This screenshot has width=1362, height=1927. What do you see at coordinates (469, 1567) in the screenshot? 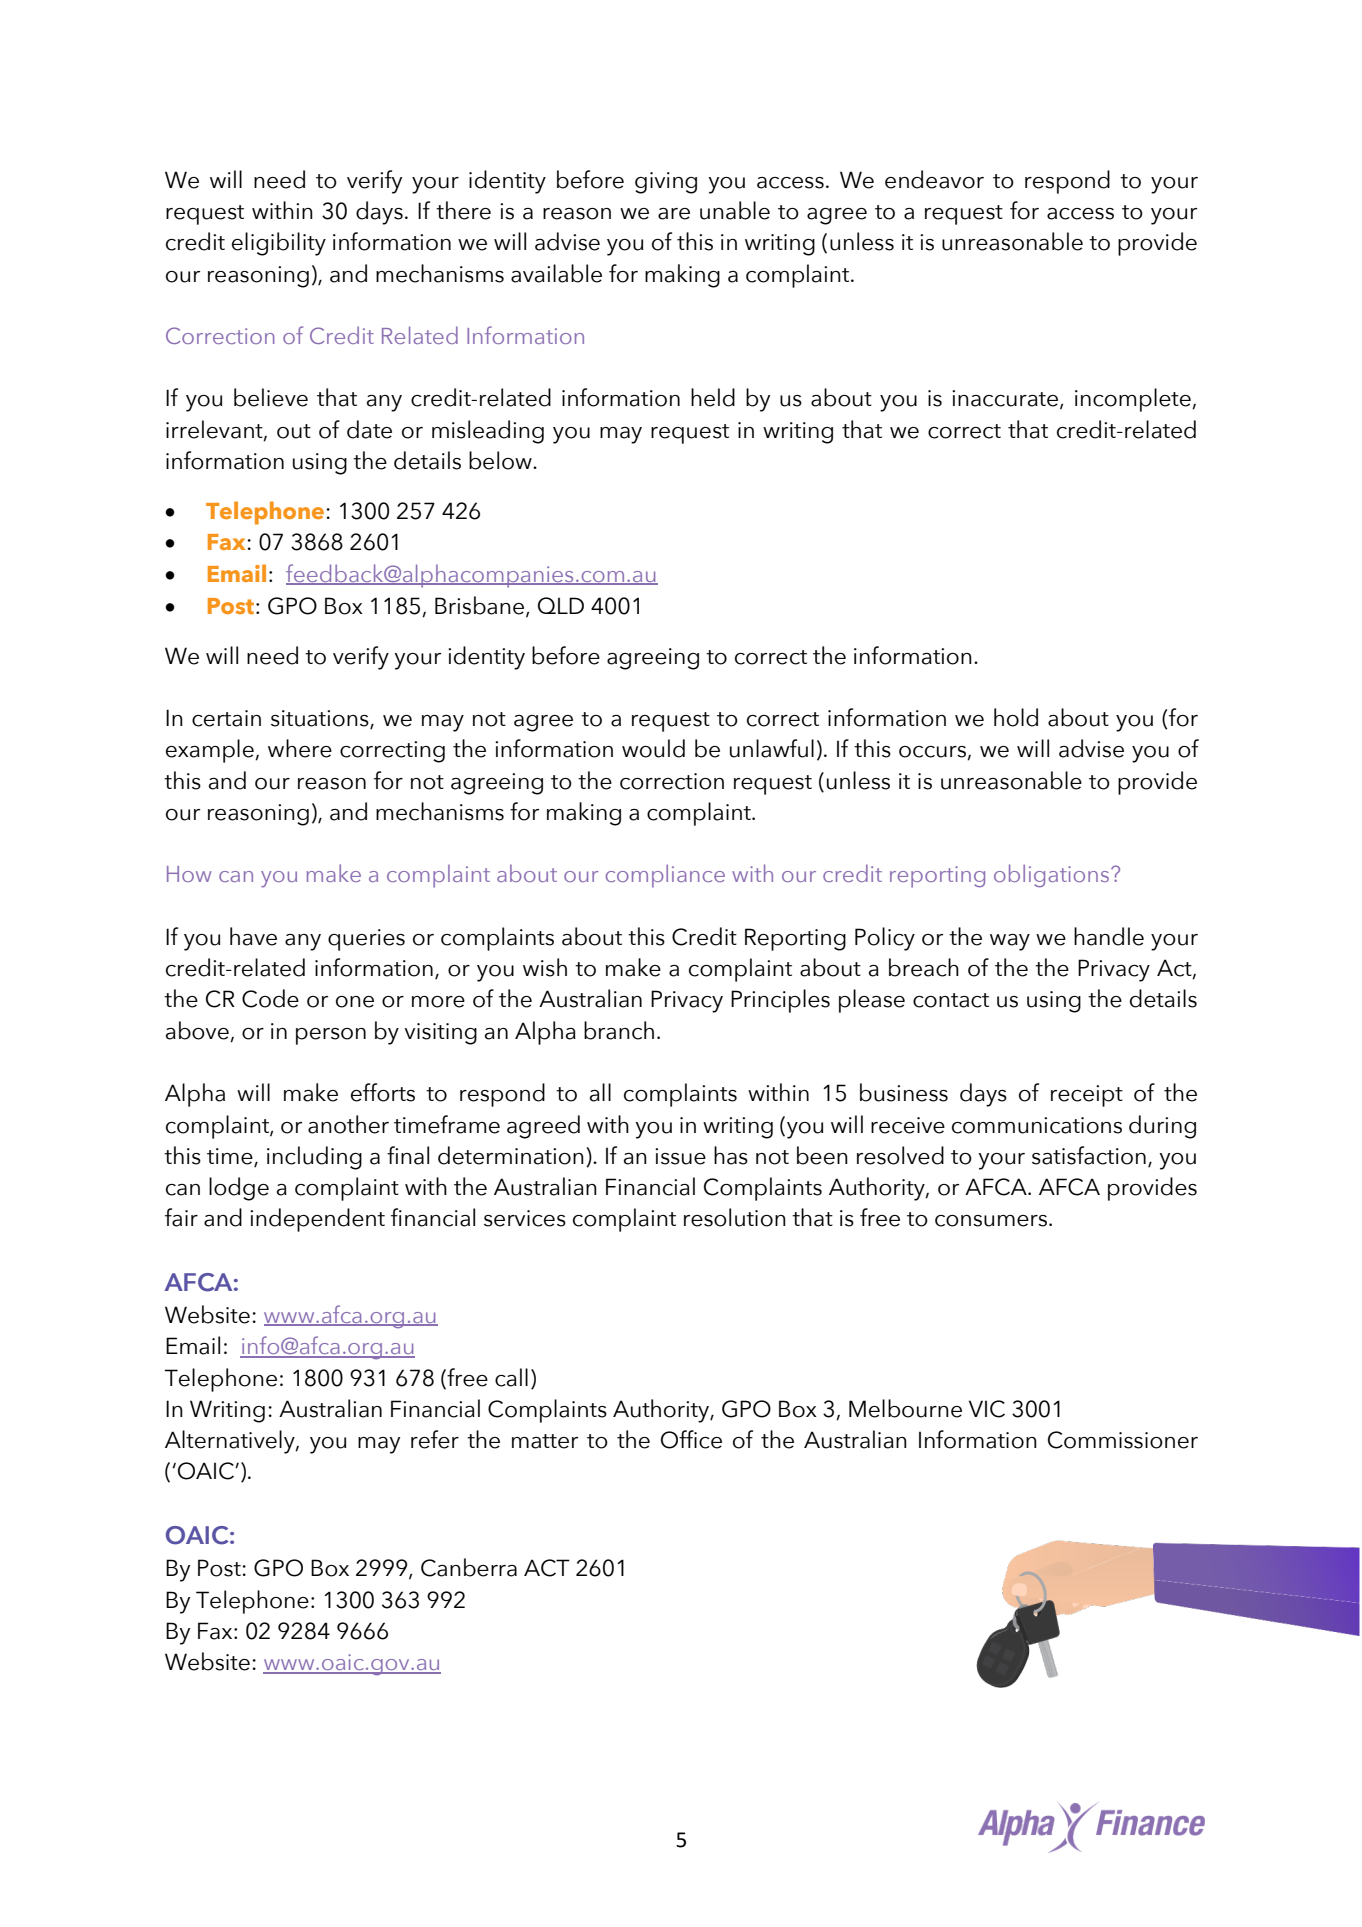
I see `Canberra` at bounding box center [469, 1567].
